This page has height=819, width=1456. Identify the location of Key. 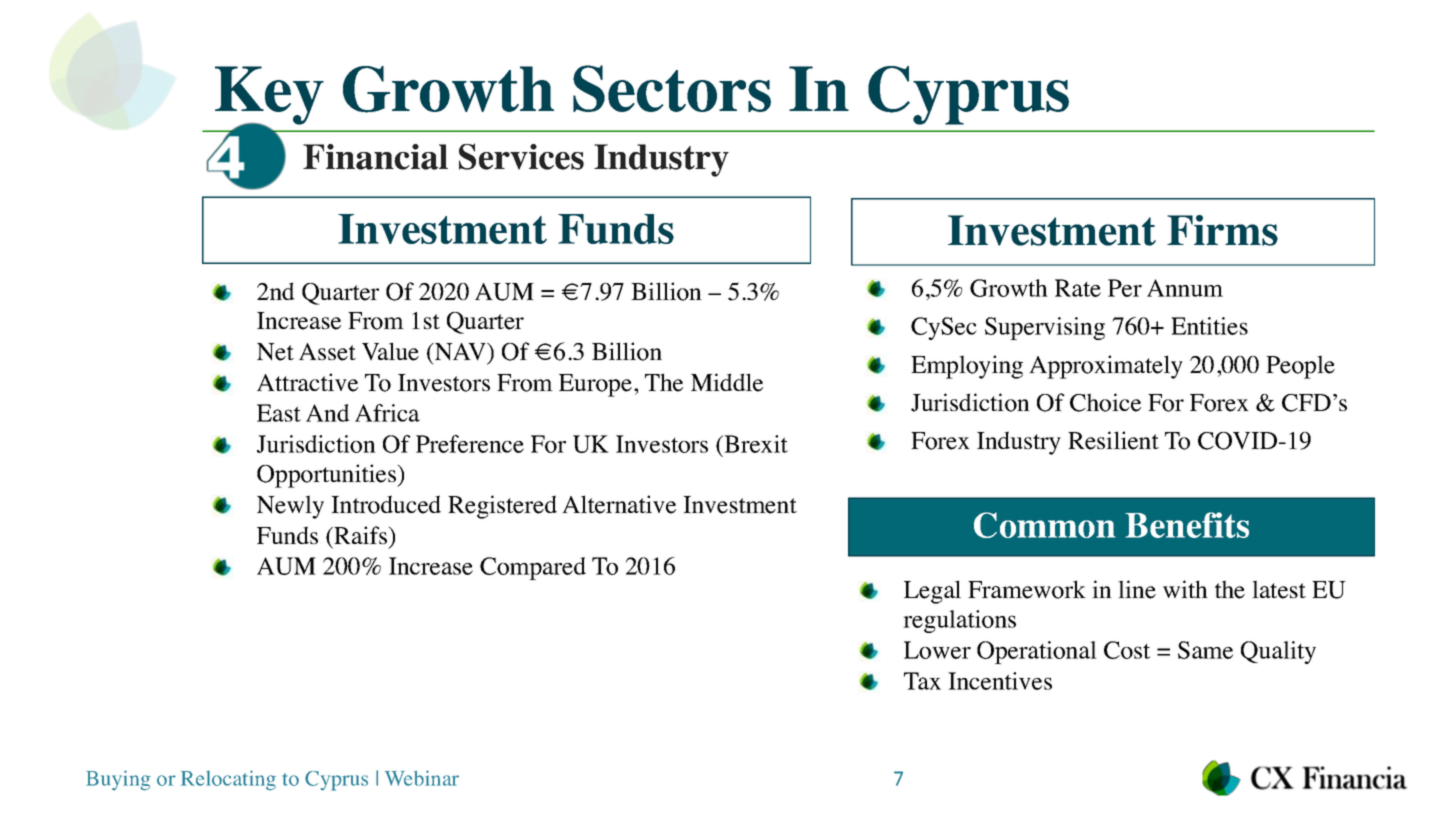
(269, 96).
